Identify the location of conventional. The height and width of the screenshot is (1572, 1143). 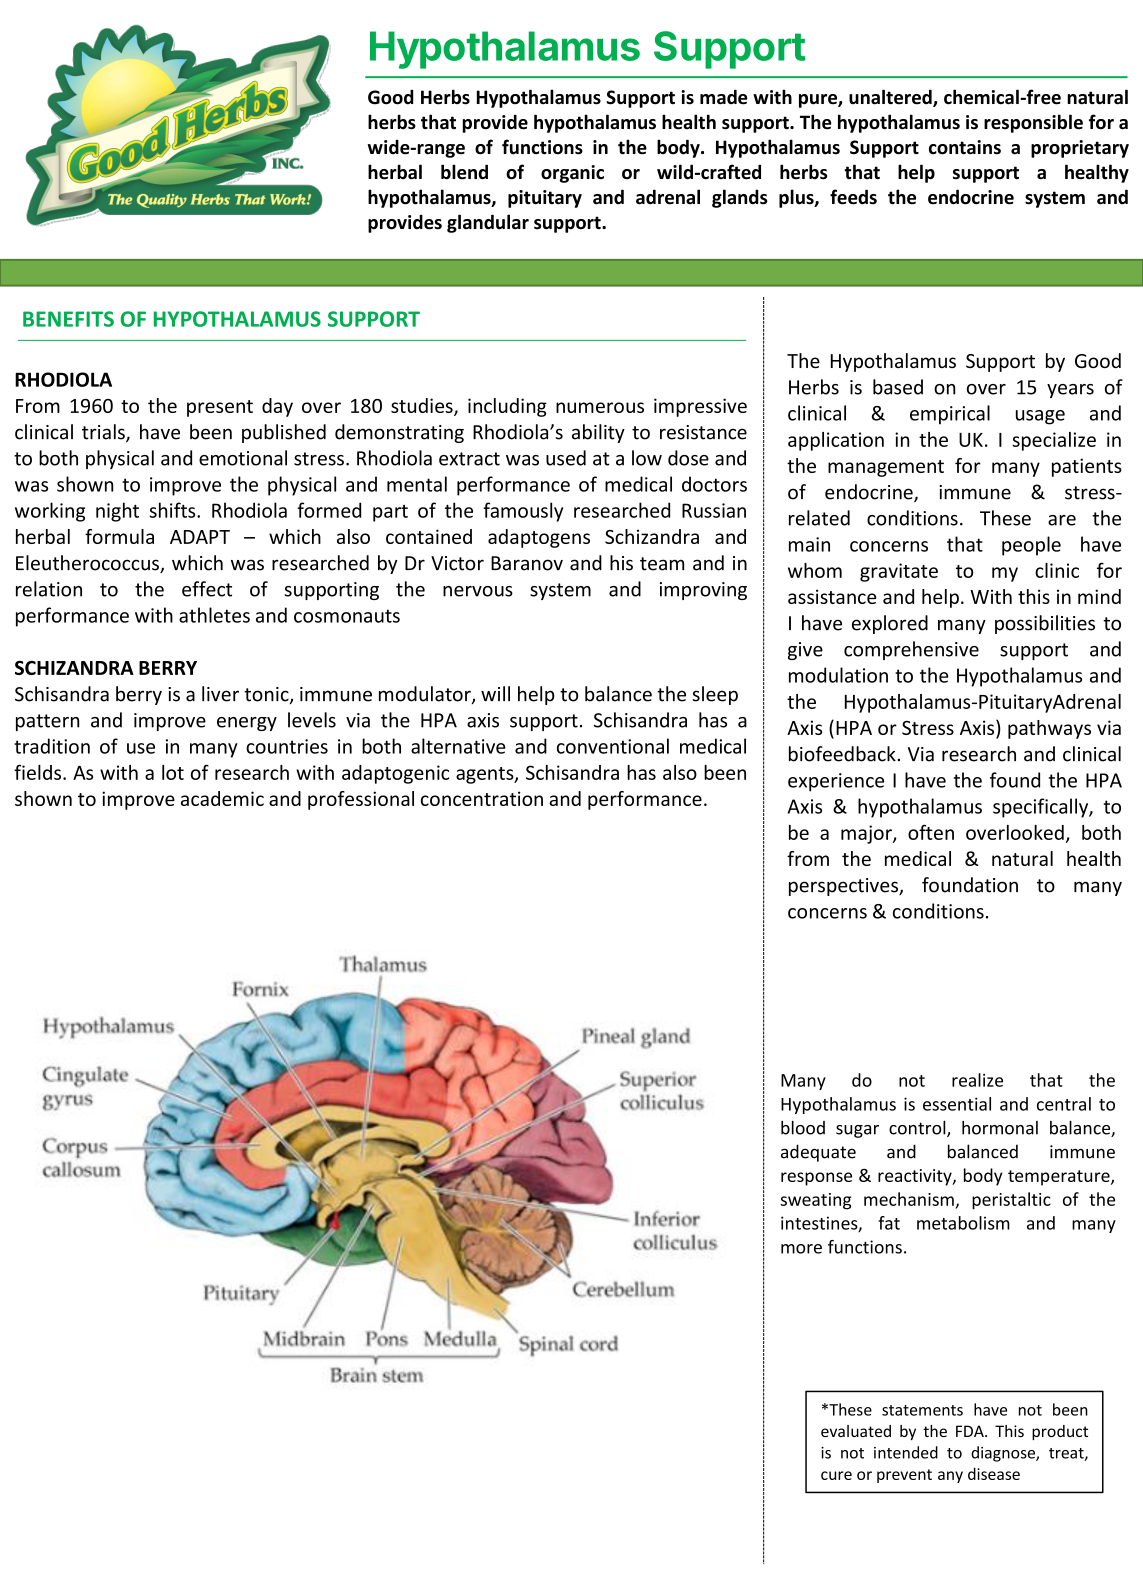
(613, 746).
